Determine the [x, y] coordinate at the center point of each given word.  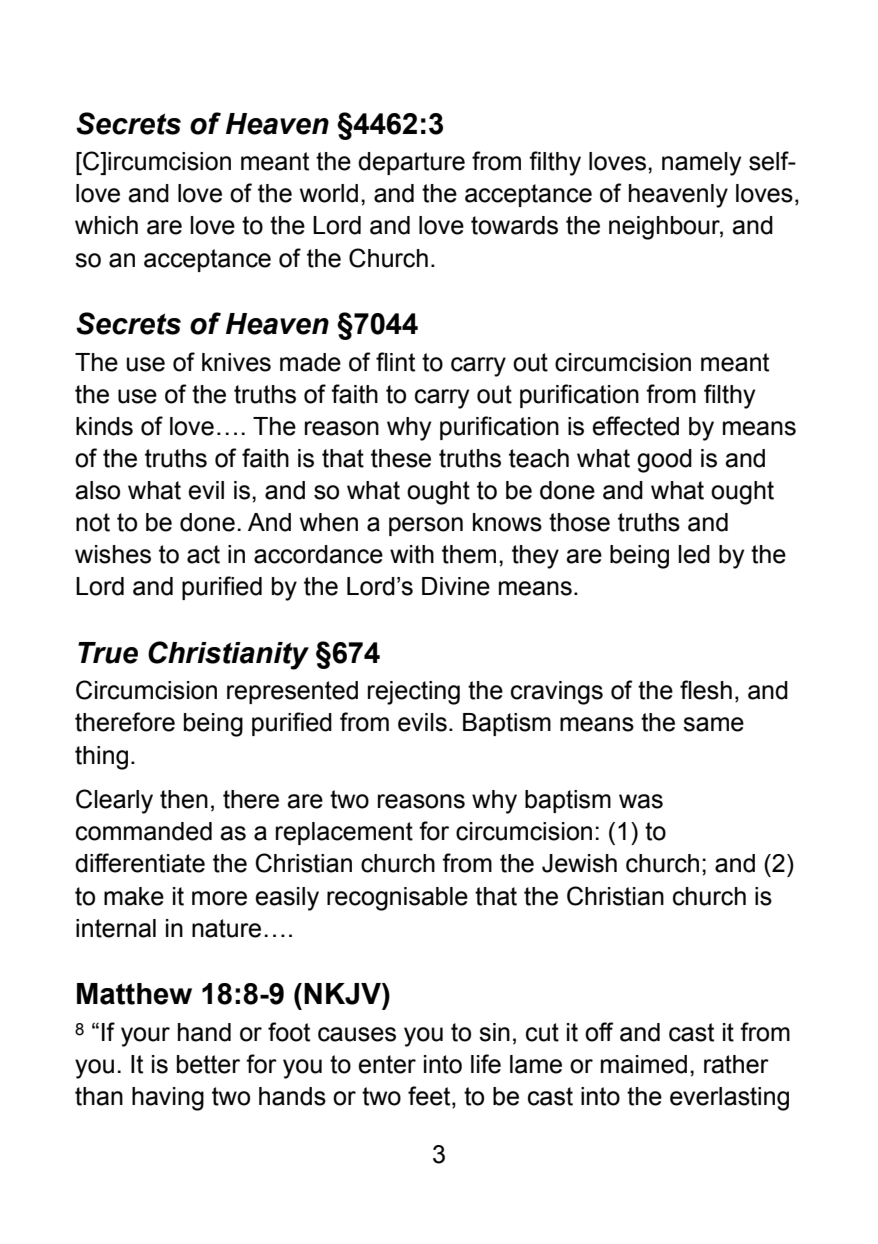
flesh [706, 690]
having [168, 1099]
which [106, 225]
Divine [456, 586]
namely [701, 164]
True [108, 653]
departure [411, 163]
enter [387, 1064]
